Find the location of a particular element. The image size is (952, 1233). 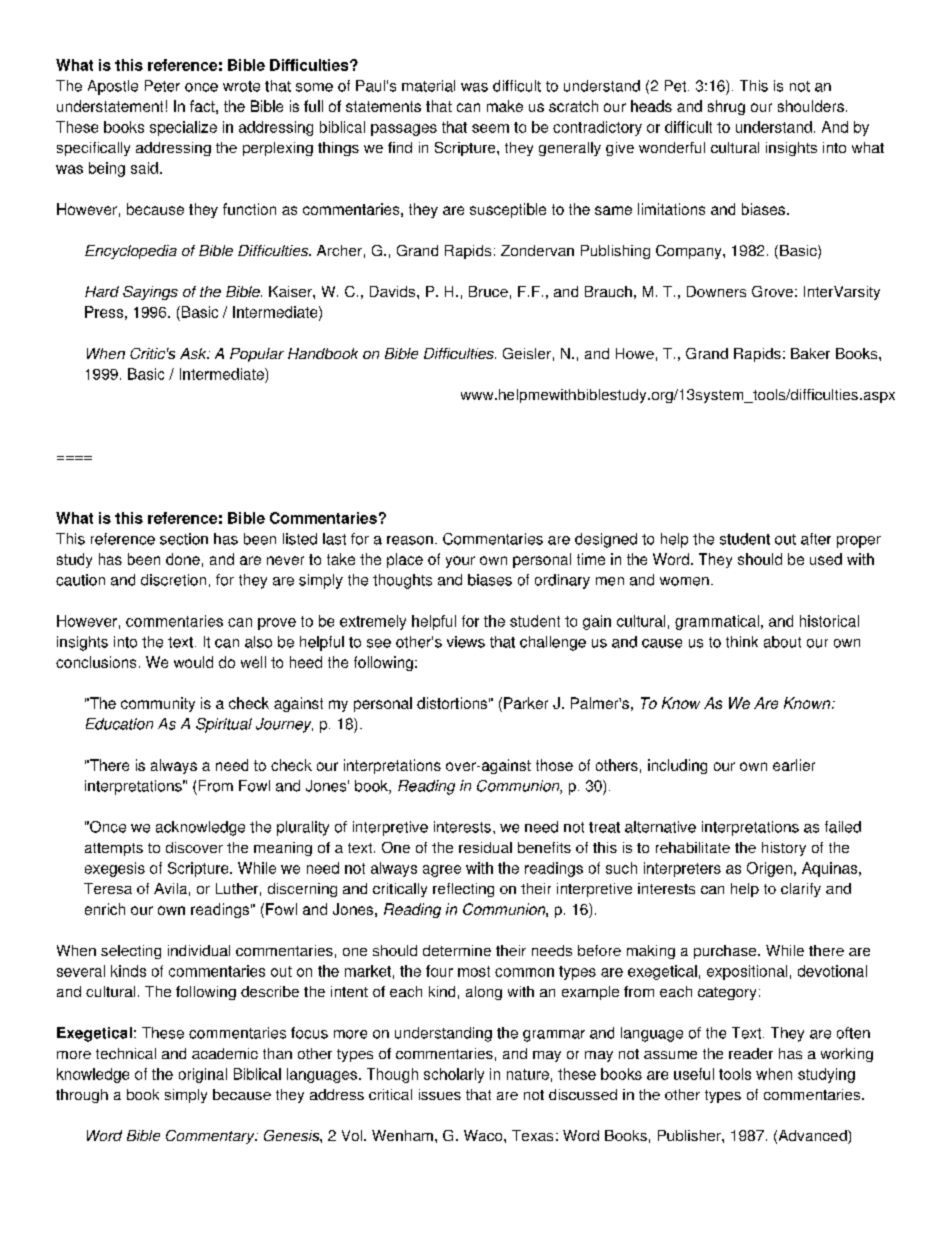

issues is located at coordinates (440, 1094).
